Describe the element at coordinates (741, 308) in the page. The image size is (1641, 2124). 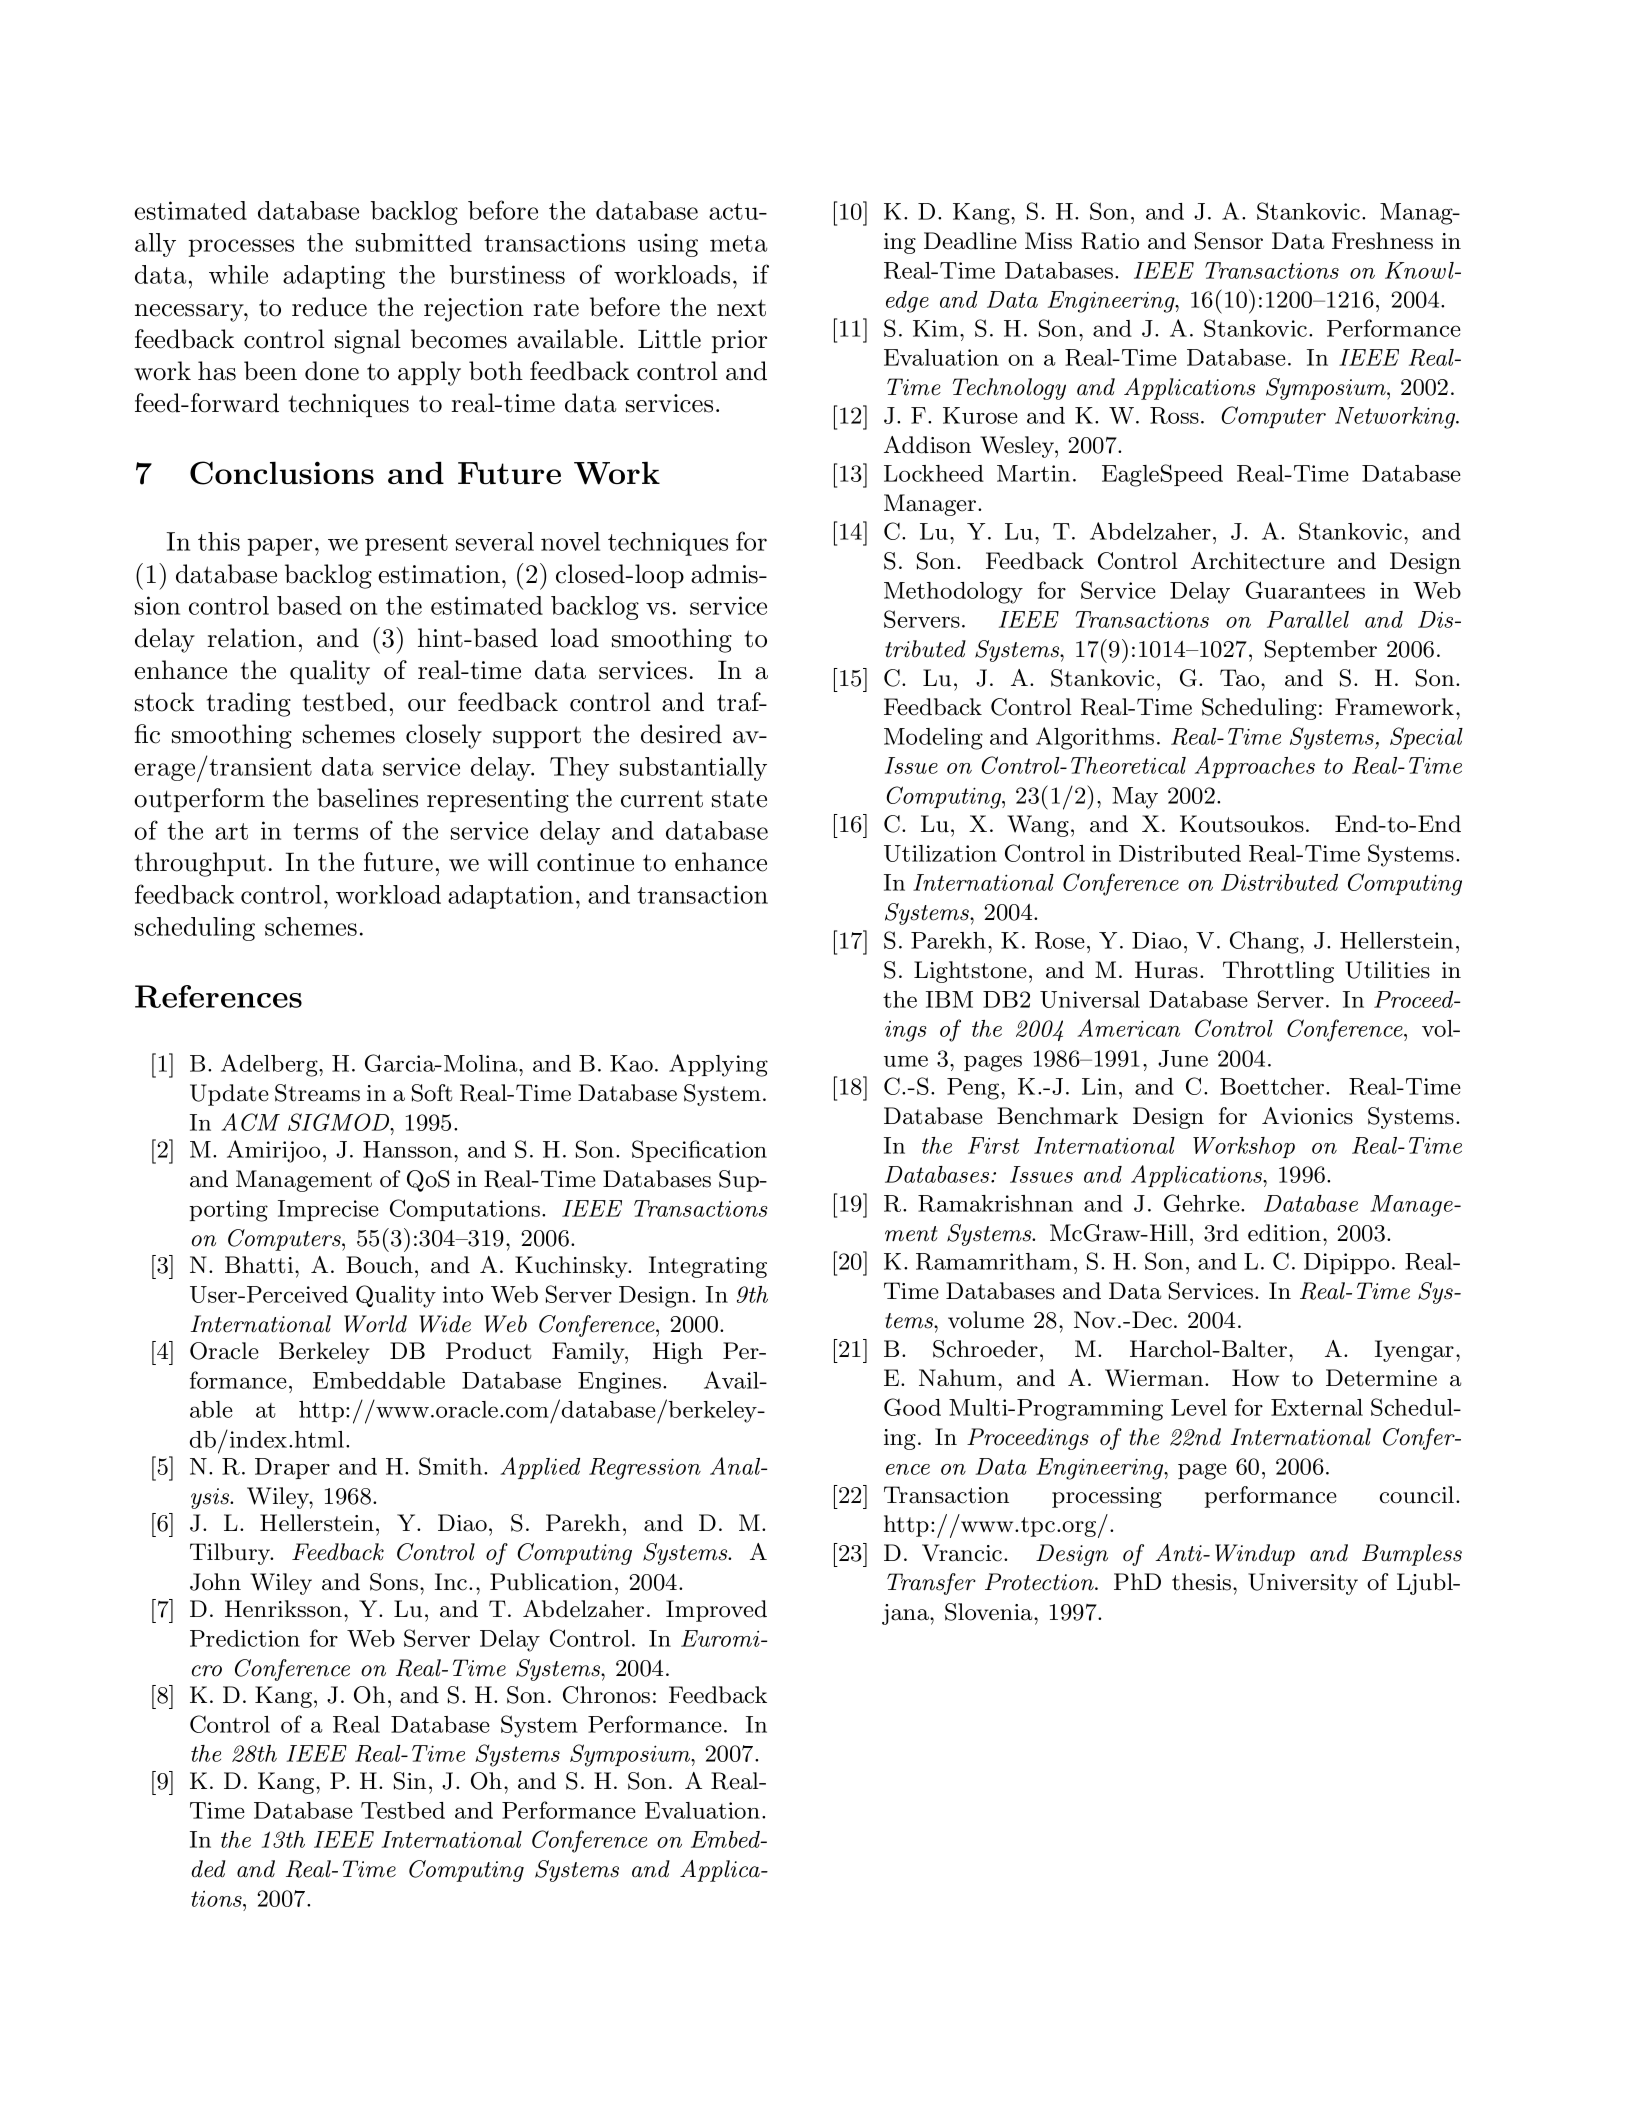
I see `next` at that location.
